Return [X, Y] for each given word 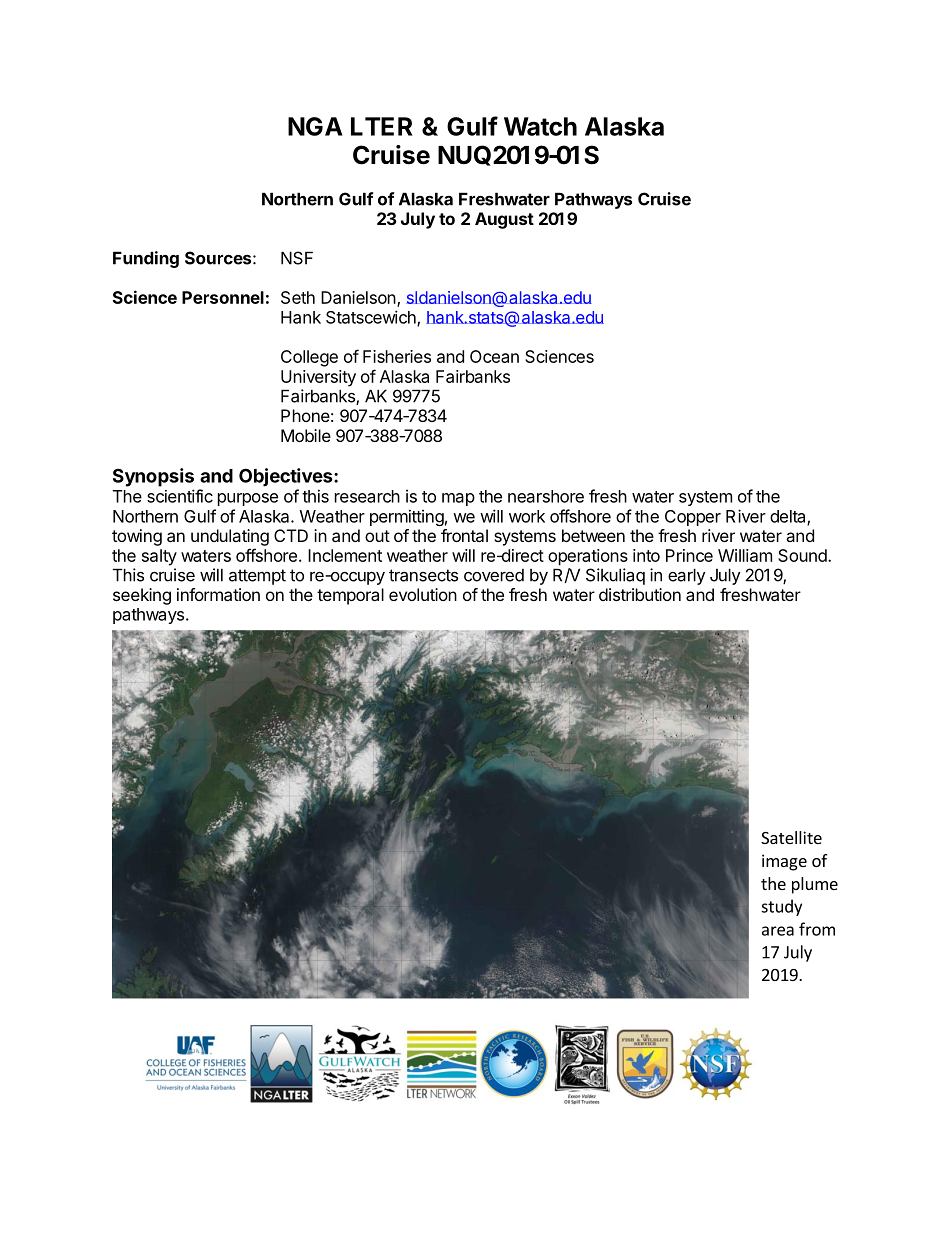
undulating [230, 537]
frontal [464, 535]
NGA [315, 126]
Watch [540, 126]
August [504, 220]
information [218, 594]
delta [789, 517]
